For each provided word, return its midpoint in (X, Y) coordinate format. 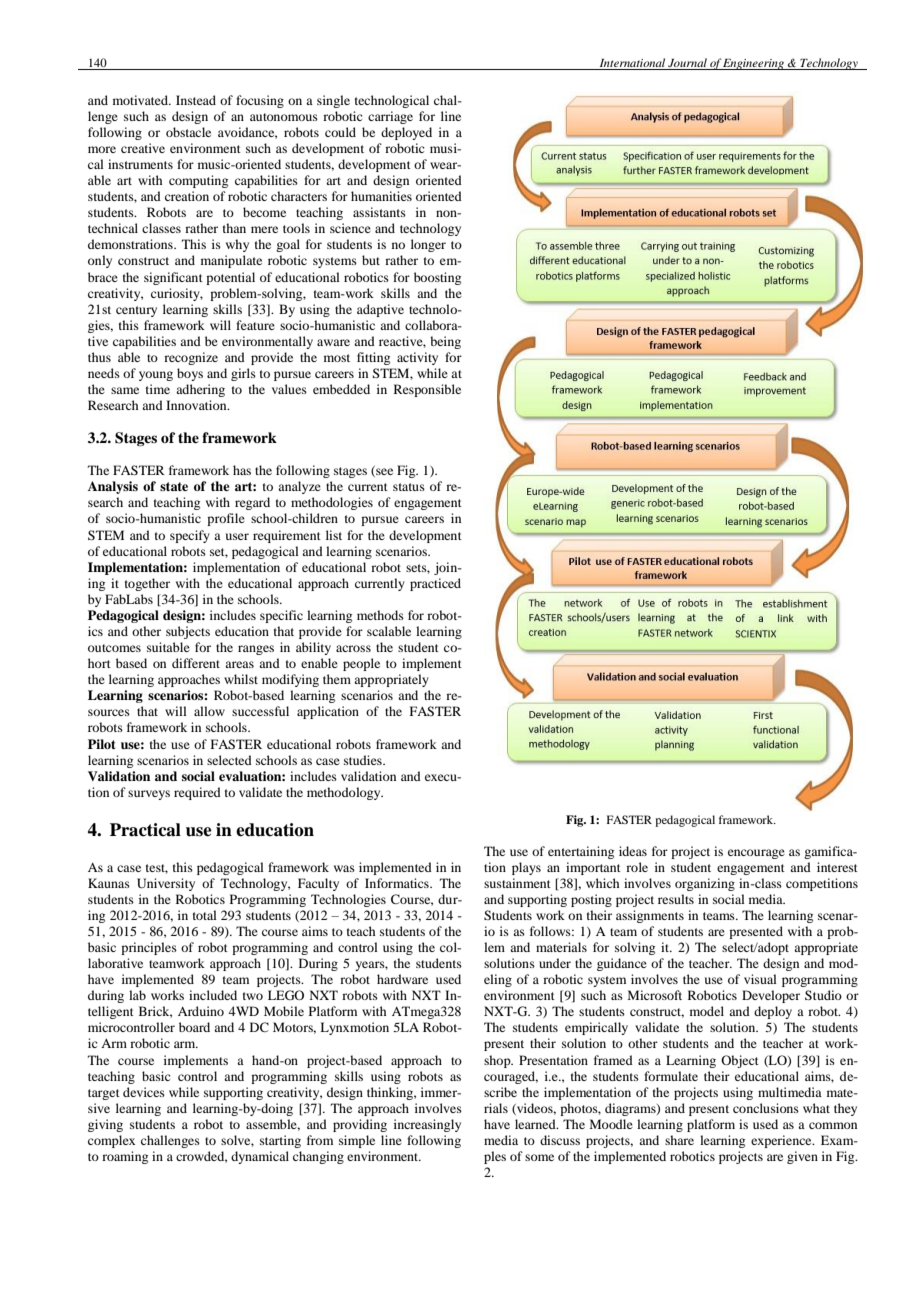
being (445, 342)
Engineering (754, 64)
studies (364, 760)
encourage (756, 854)
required (197, 793)
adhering (200, 390)
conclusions (766, 1108)
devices (144, 1092)
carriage (390, 117)
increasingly (427, 1125)
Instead (196, 100)
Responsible (427, 390)
